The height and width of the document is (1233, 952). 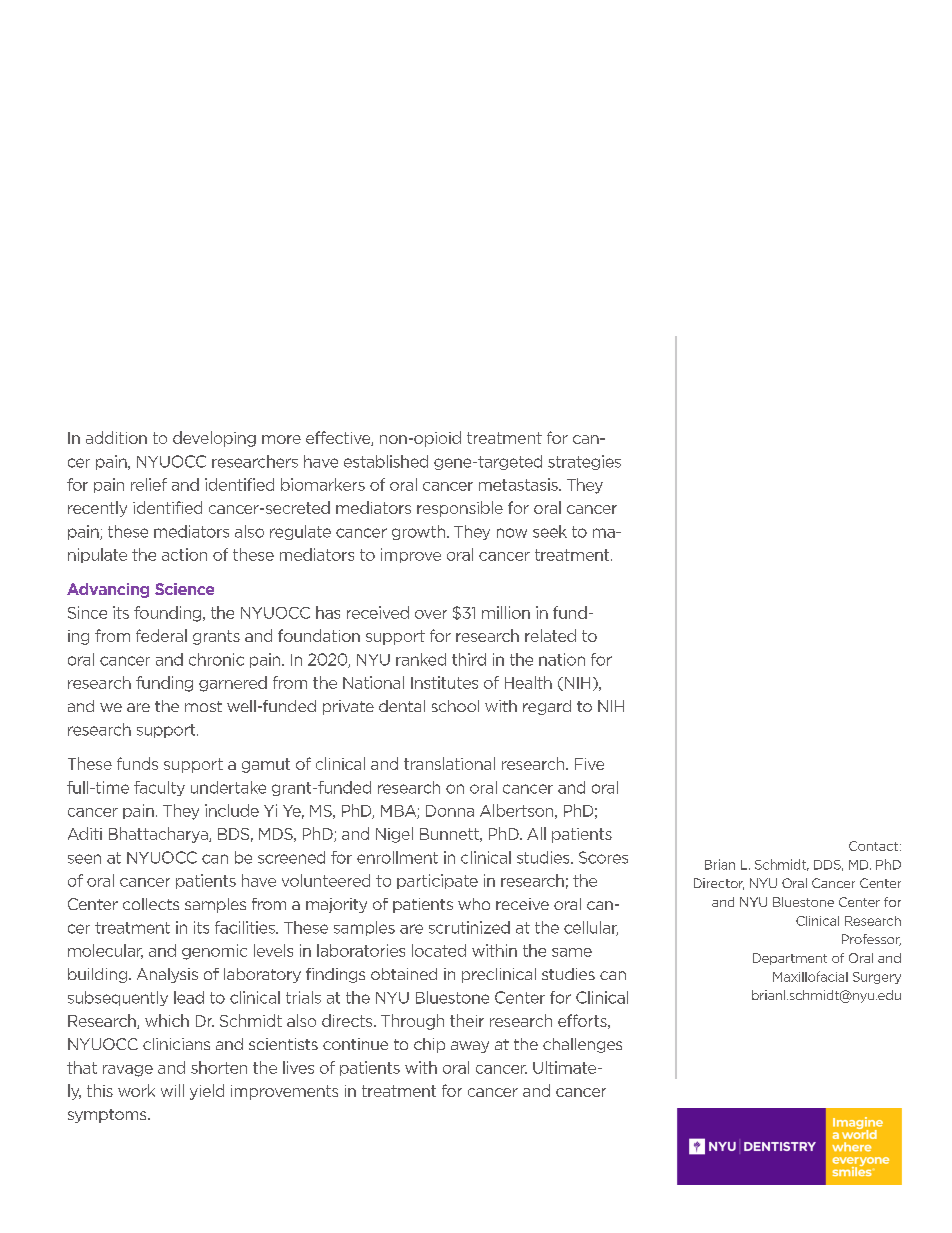 What do you see at coordinates (172, 1090) in the document?
I see `will` at bounding box center [172, 1090].
